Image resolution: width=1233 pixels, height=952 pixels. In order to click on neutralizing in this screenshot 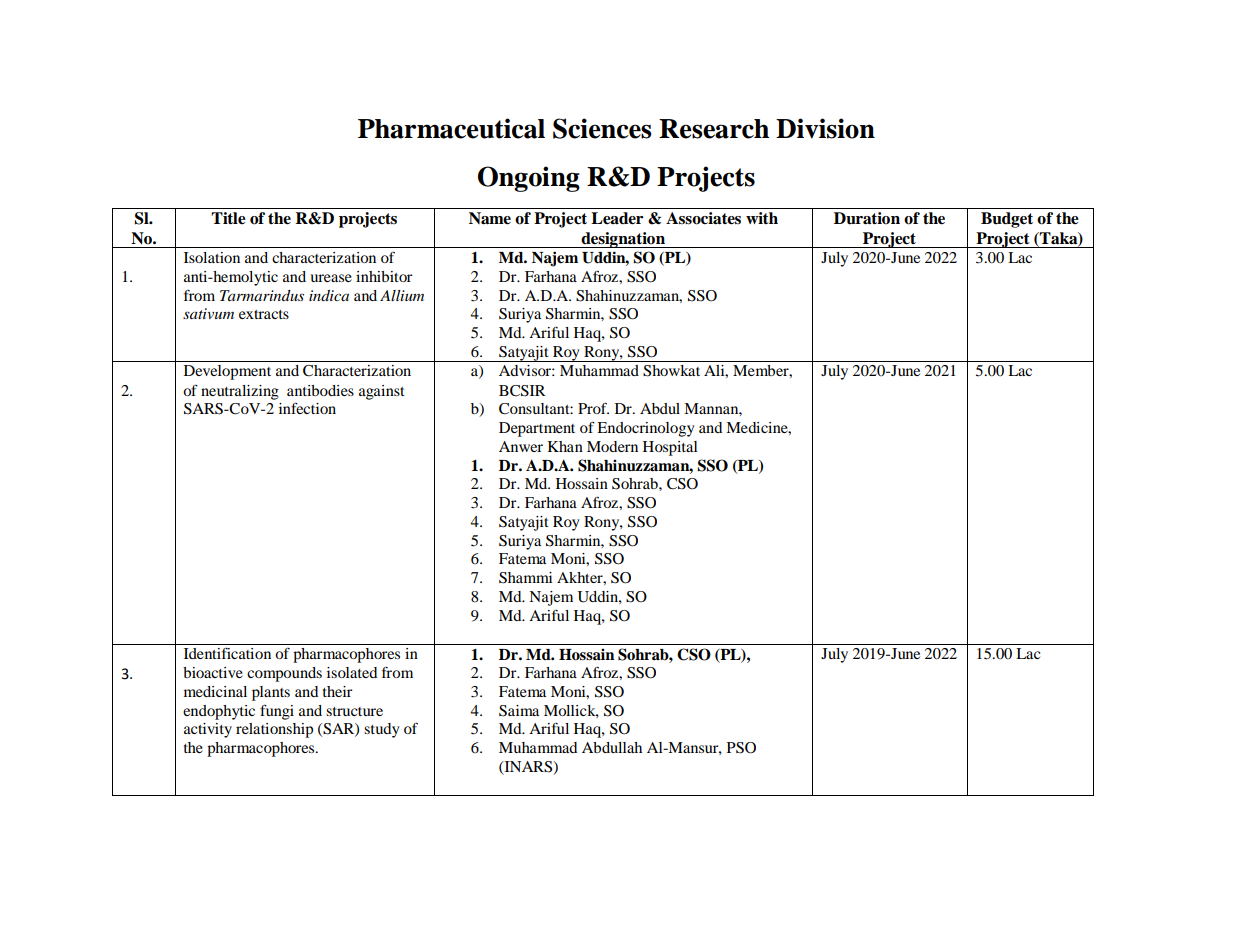, I will do `click(240, 392)`.
